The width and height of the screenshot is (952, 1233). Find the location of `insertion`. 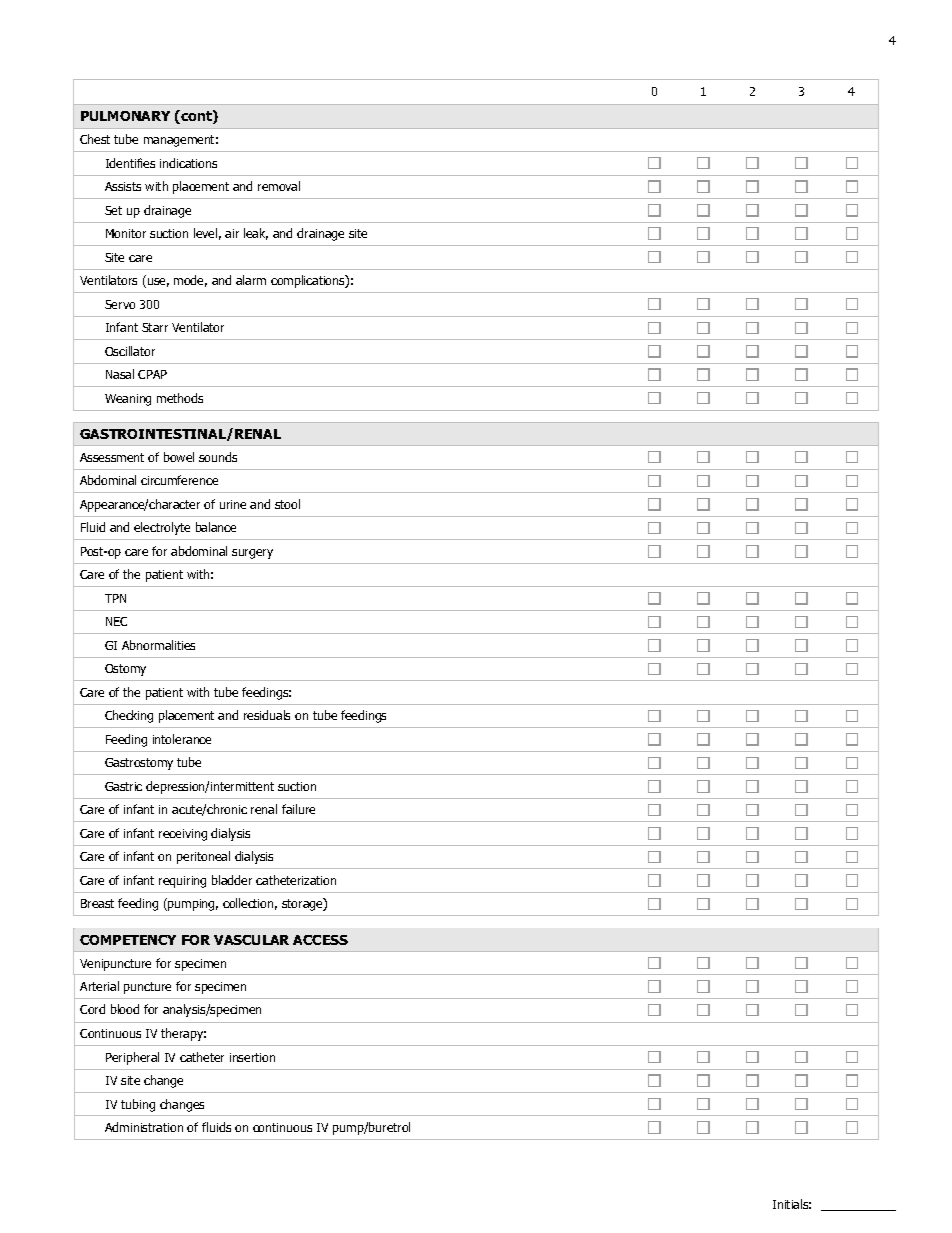

insertion is located at coordinates (252, 1057).
